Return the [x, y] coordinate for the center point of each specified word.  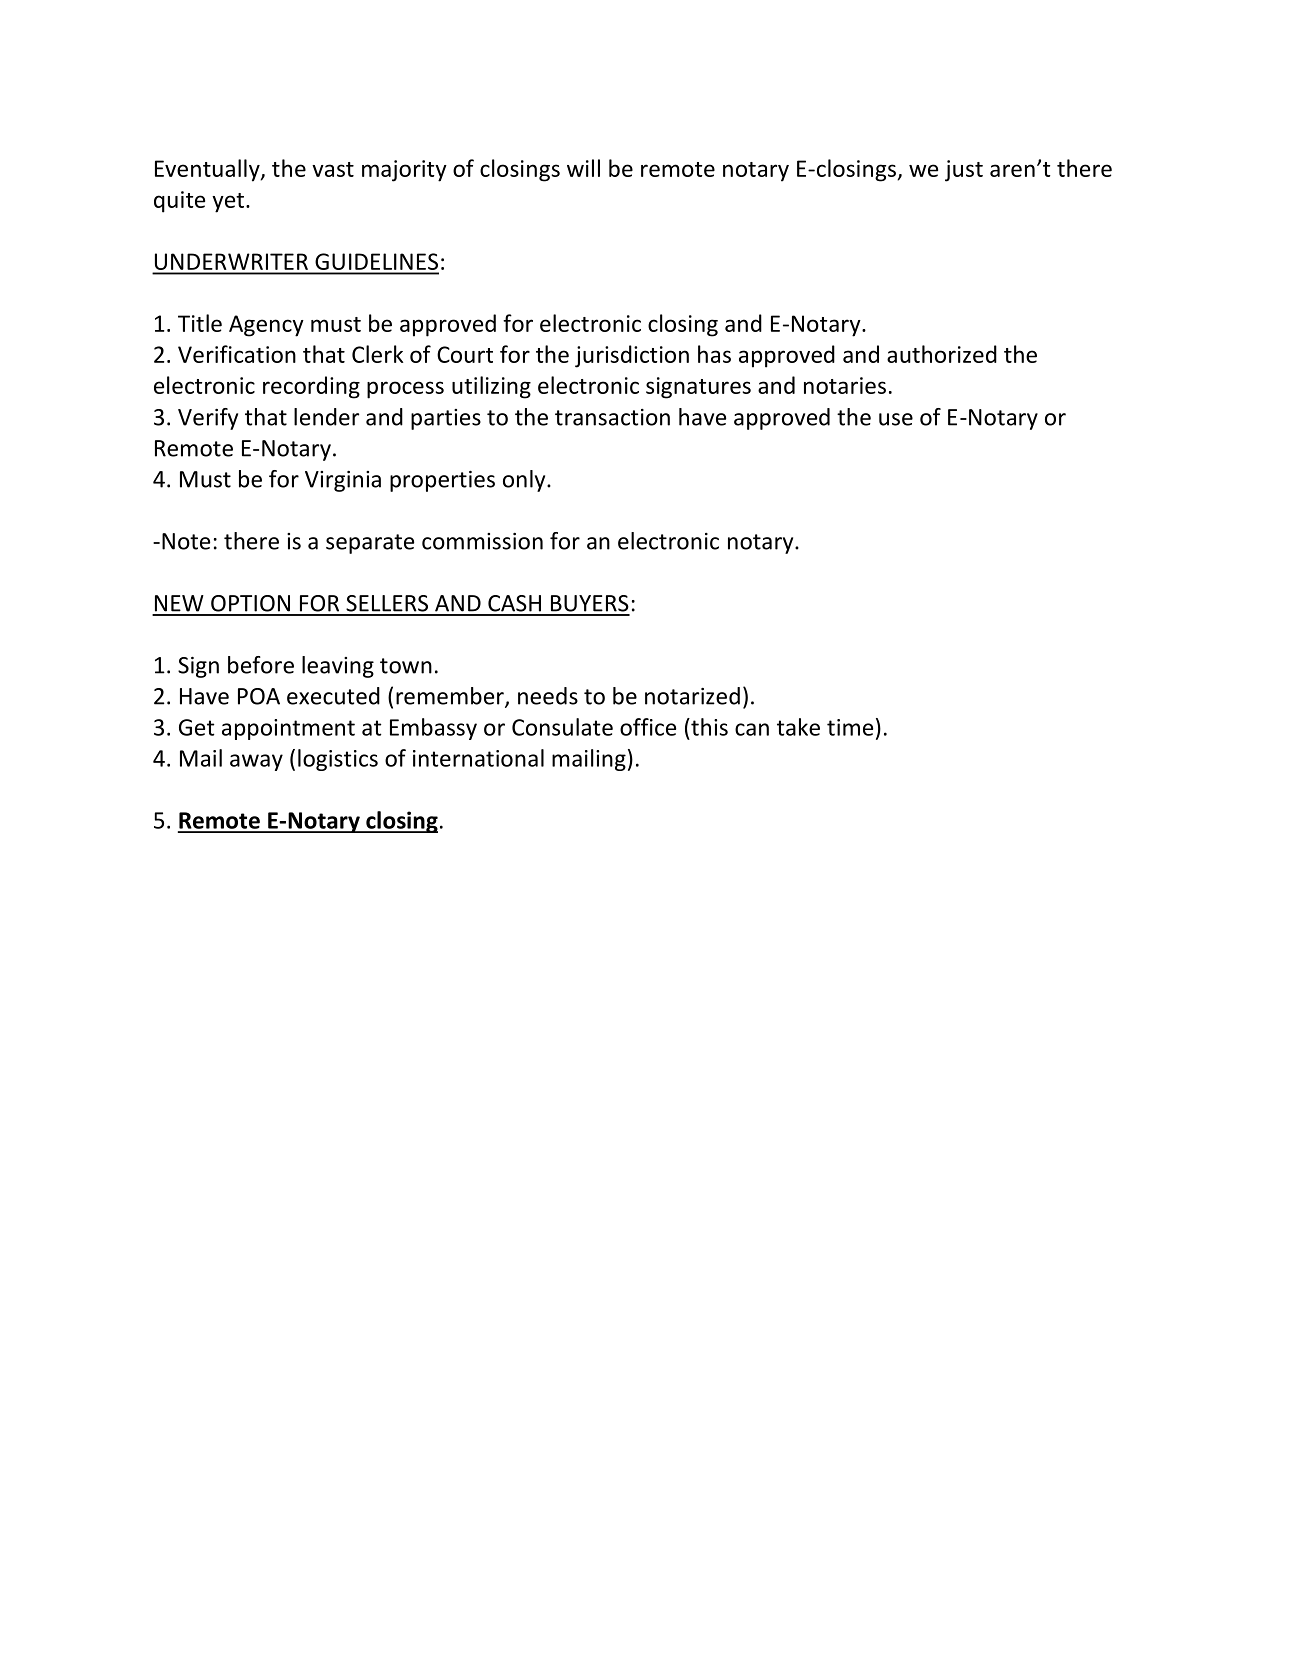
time [850, 727]
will [583, 168]
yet [228, 203]
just [964, 171]
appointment [288, 729]
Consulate [562, 727]
